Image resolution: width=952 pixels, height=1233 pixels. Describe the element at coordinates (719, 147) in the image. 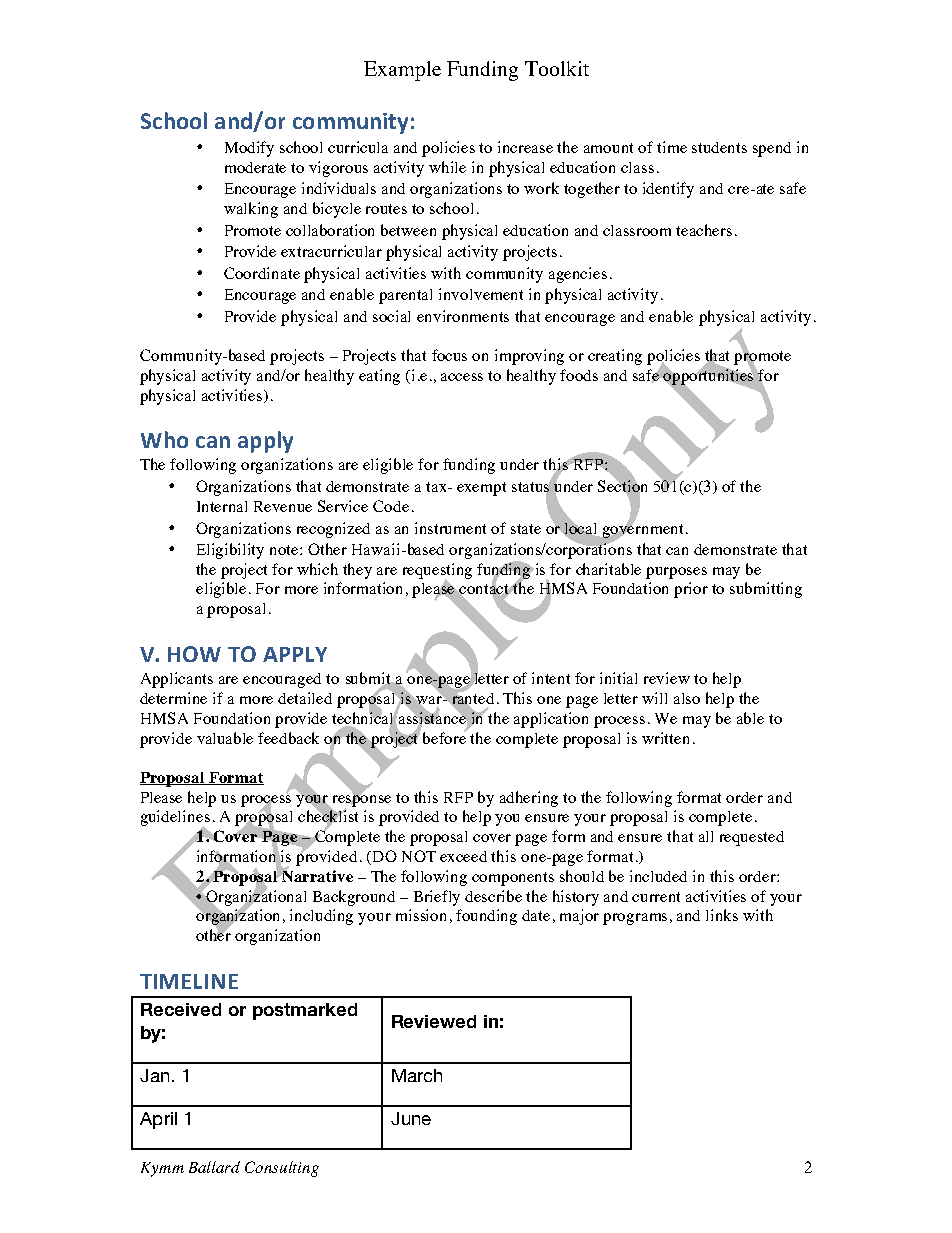

I see `students` at that location.
